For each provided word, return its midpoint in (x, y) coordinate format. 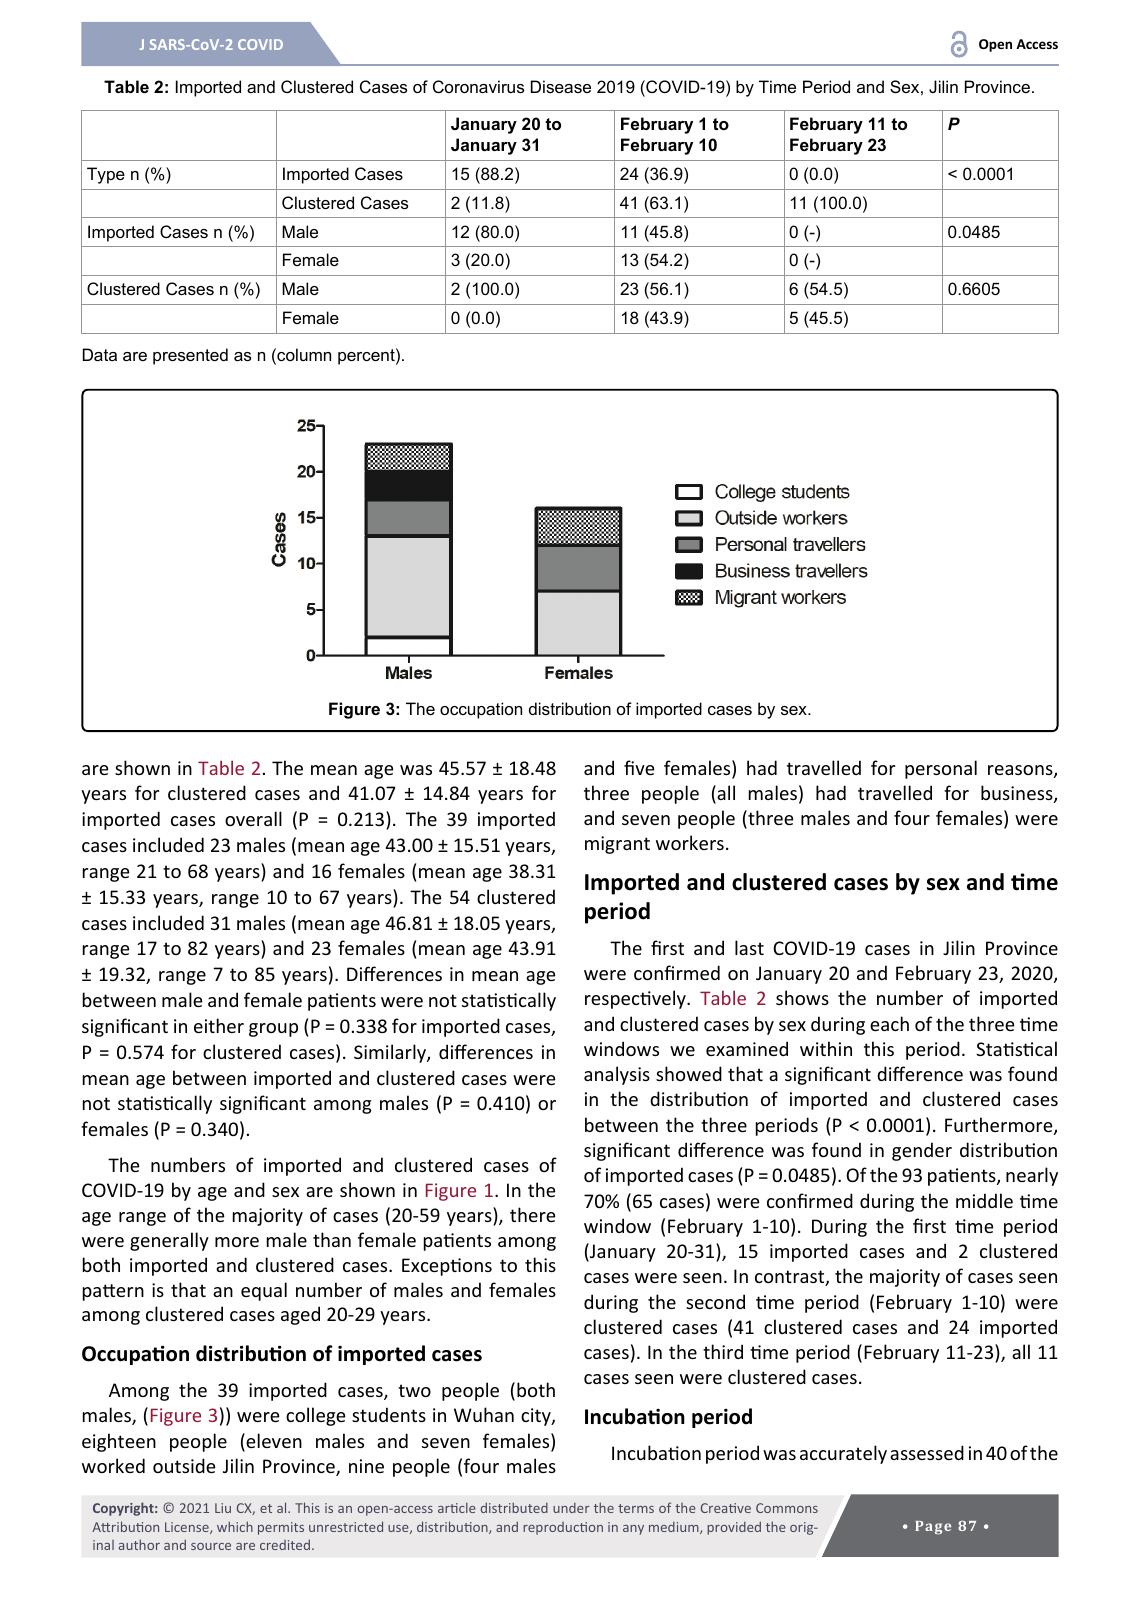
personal (941, 769)
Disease (561, 86)
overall (253, 818)
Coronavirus (478, 86)
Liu (223, 1508)
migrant (617, 845)
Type (106, 175)
